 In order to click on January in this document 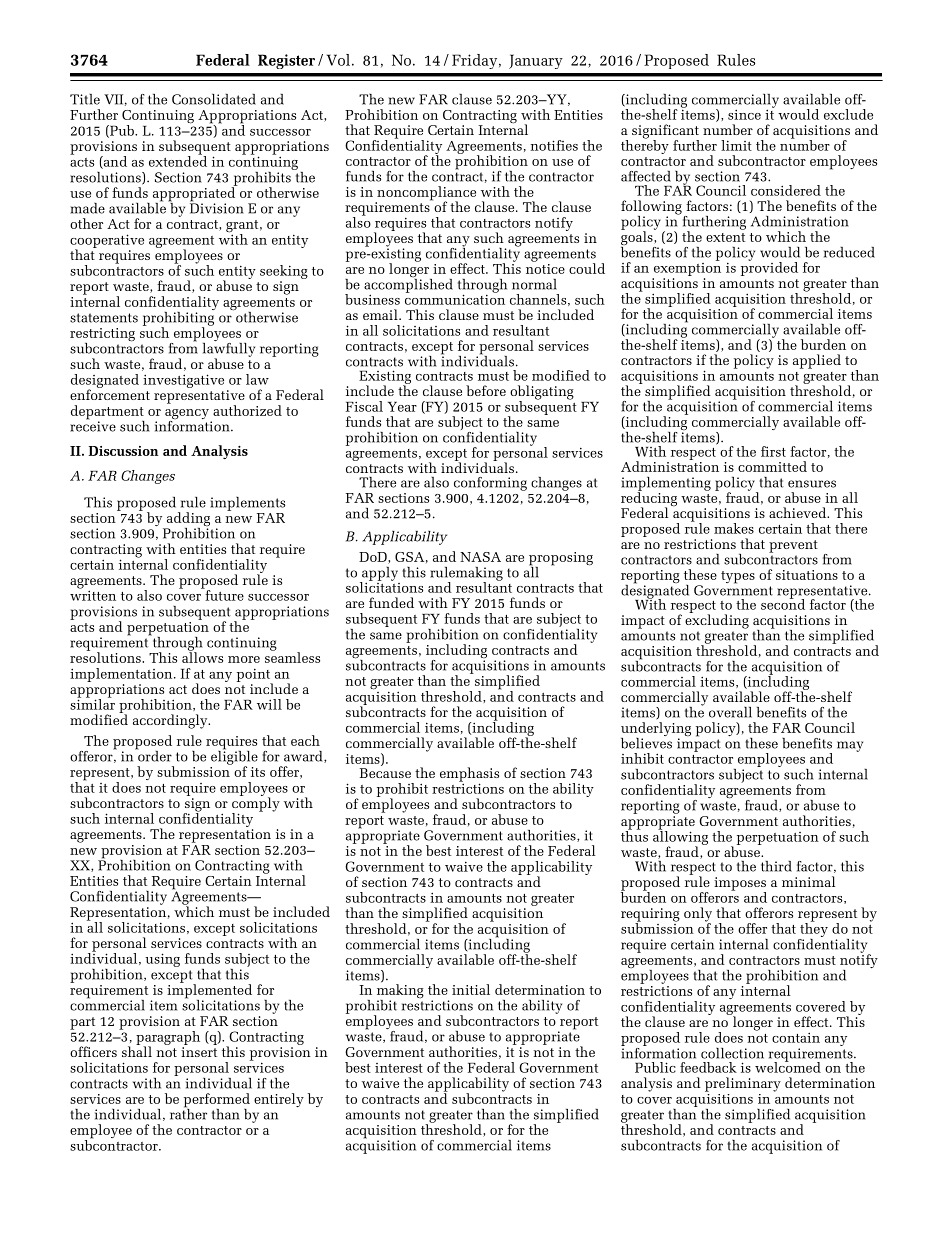, I will do `click(536, 61)`.
